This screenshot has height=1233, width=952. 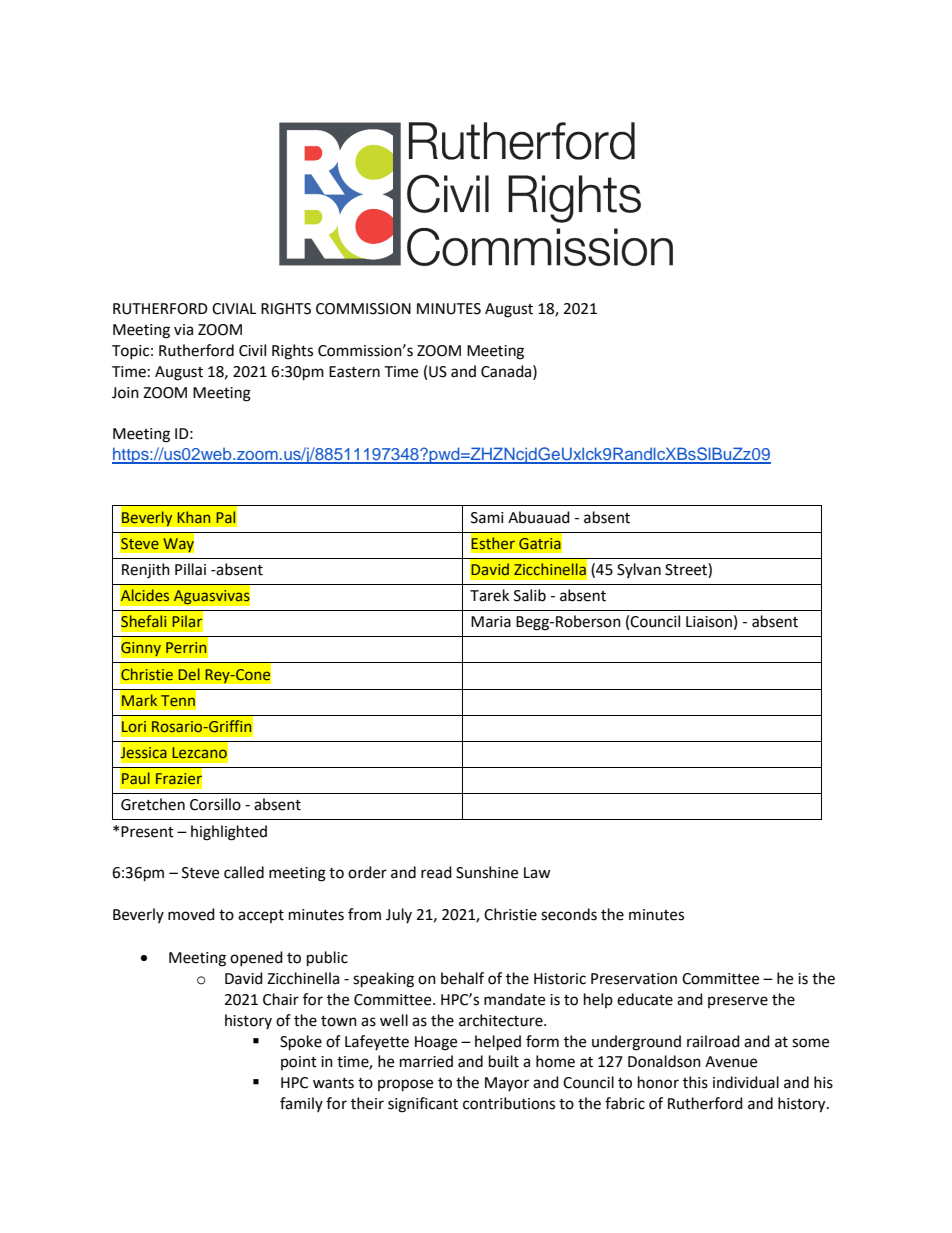 I want to click on point, so click(x=299, y=1063).
